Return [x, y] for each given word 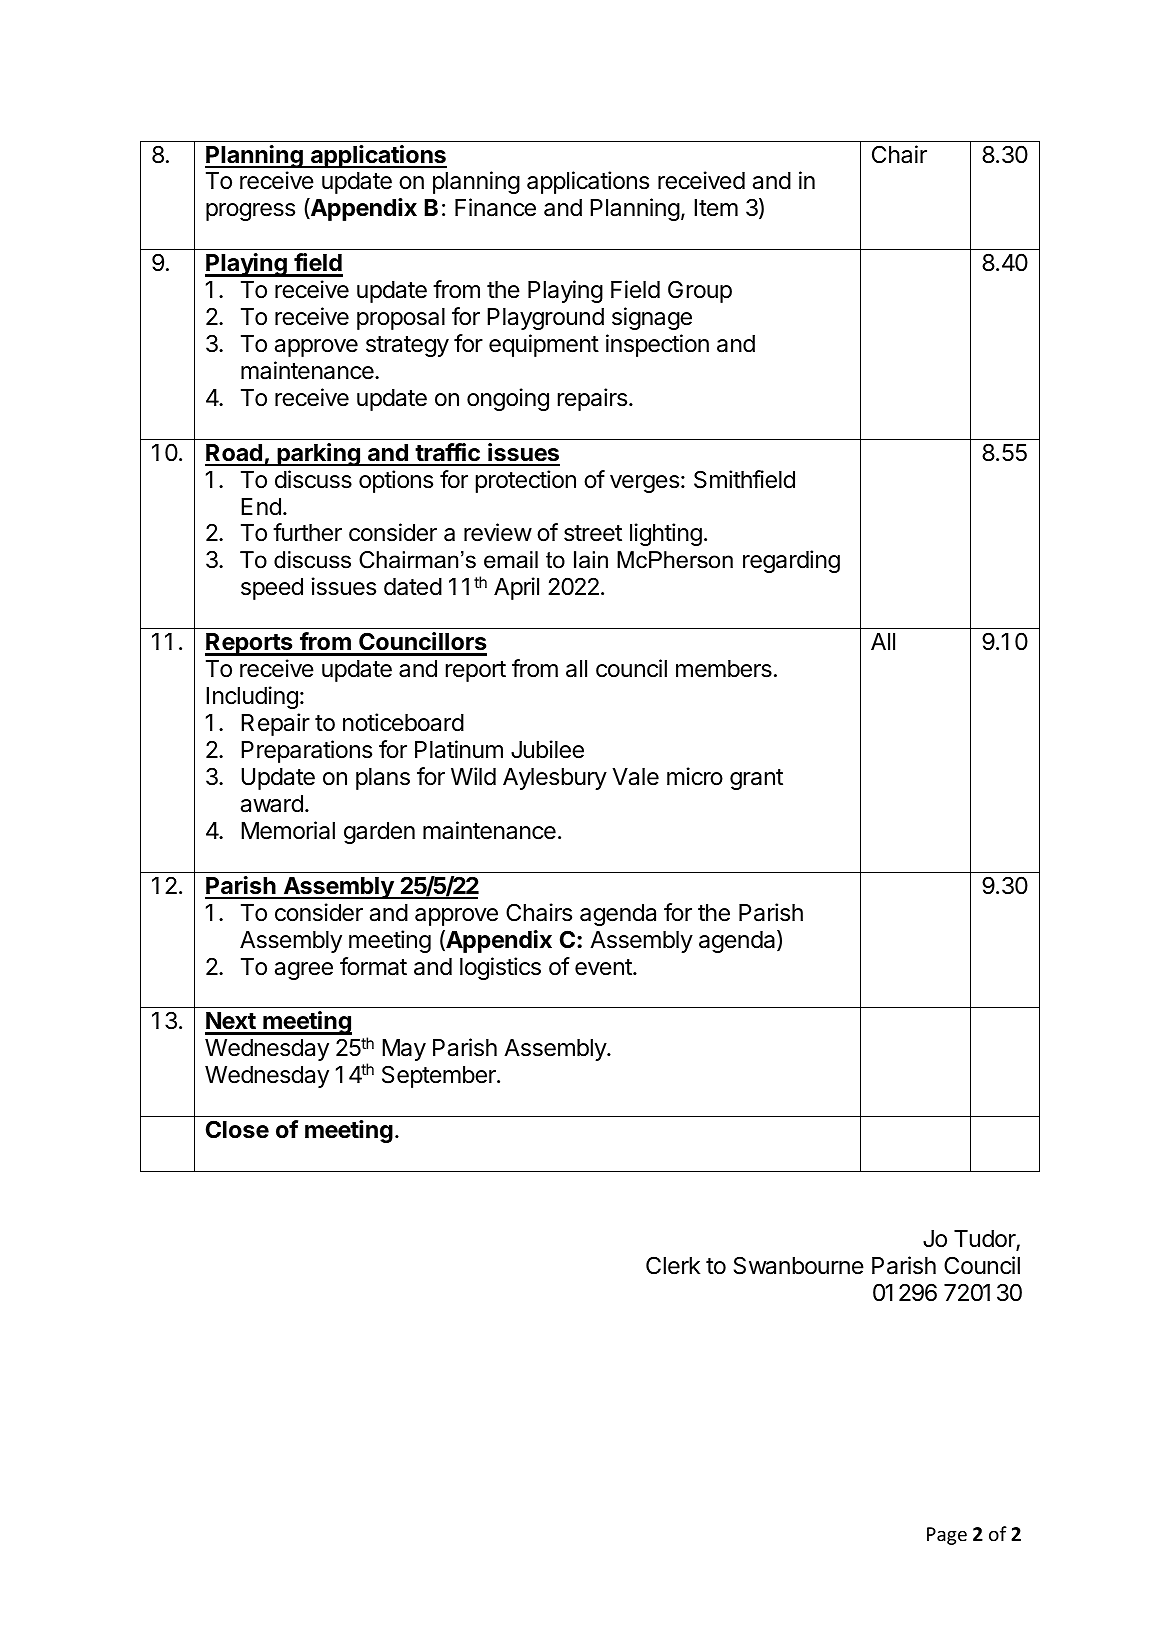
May [404, 1050]
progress [250, 212]
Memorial [288, 830]
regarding [791, 561]
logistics [500, 968]
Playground [545, 319]
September [440, 1076]
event [604, 967]
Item [716, 208]
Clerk [673, 1265]
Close [237, 1129]
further [307, 532]
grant [756, 779]
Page [947, 1536]
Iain [591, 560]
